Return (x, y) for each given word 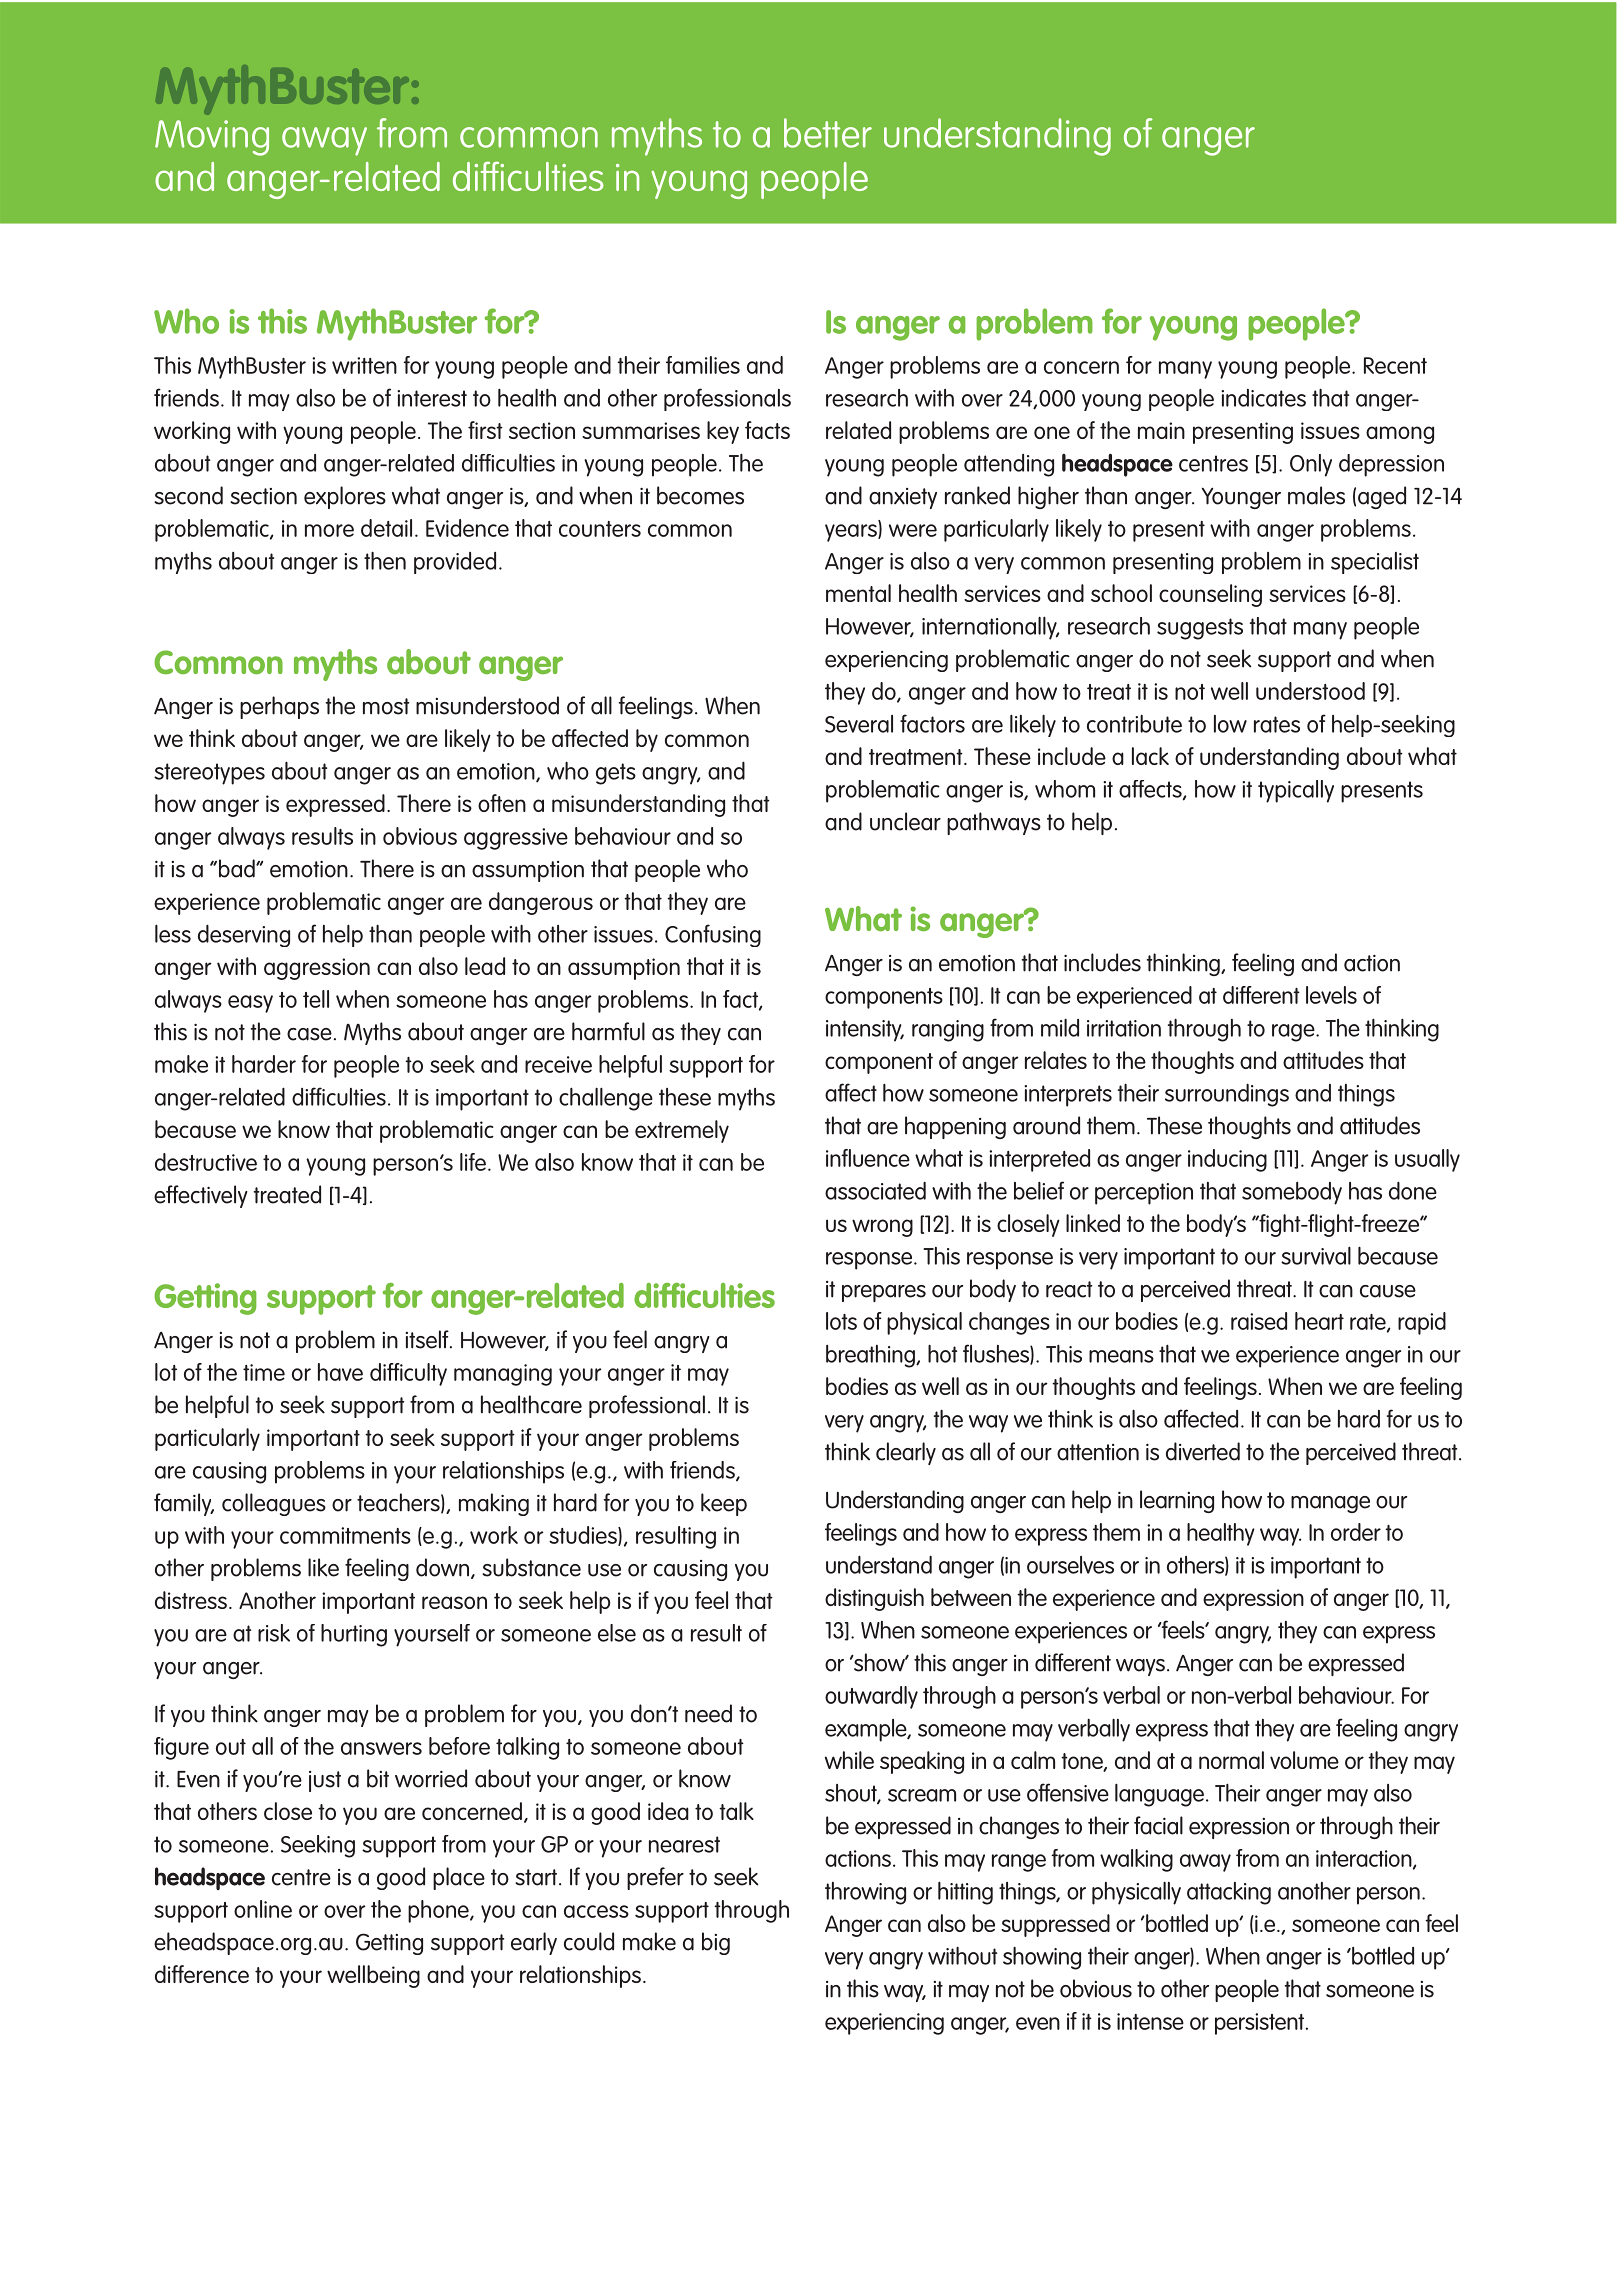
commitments (345, 1535)
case (309, 1034)
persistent (1261, 2024)
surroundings (1227, 1095)
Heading (232, 144)
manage (1330, 1504)
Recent (1395, 365)
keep (724, 1504)
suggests (1200, 629)
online (263, 1909)
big (716, 1943)
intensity (865, 1031)
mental (858, 593)
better (828, 133)
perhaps (279, 707)
